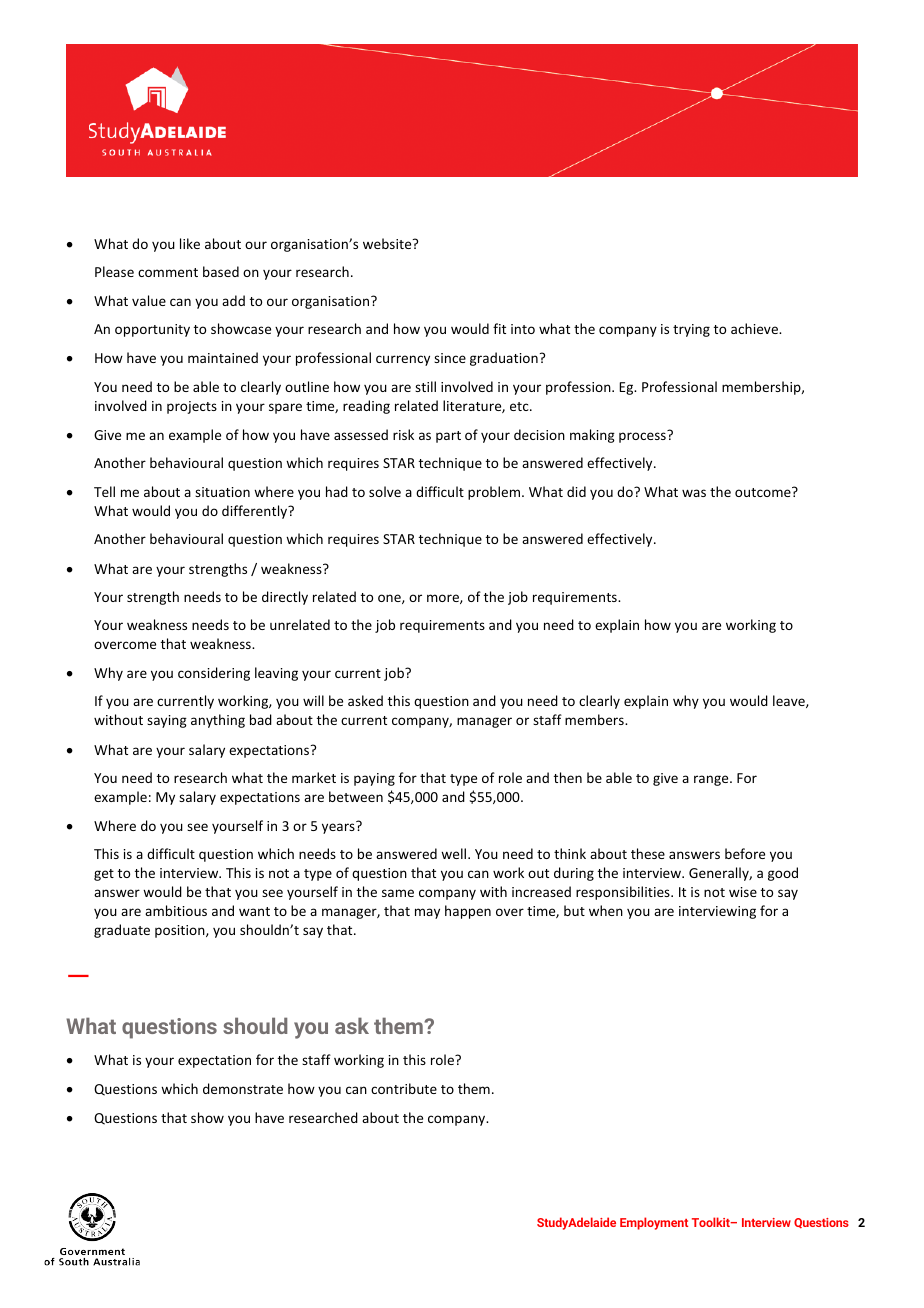 The image size is (924, 1308). I want to click on demonstrate, so click(243, 1088).
